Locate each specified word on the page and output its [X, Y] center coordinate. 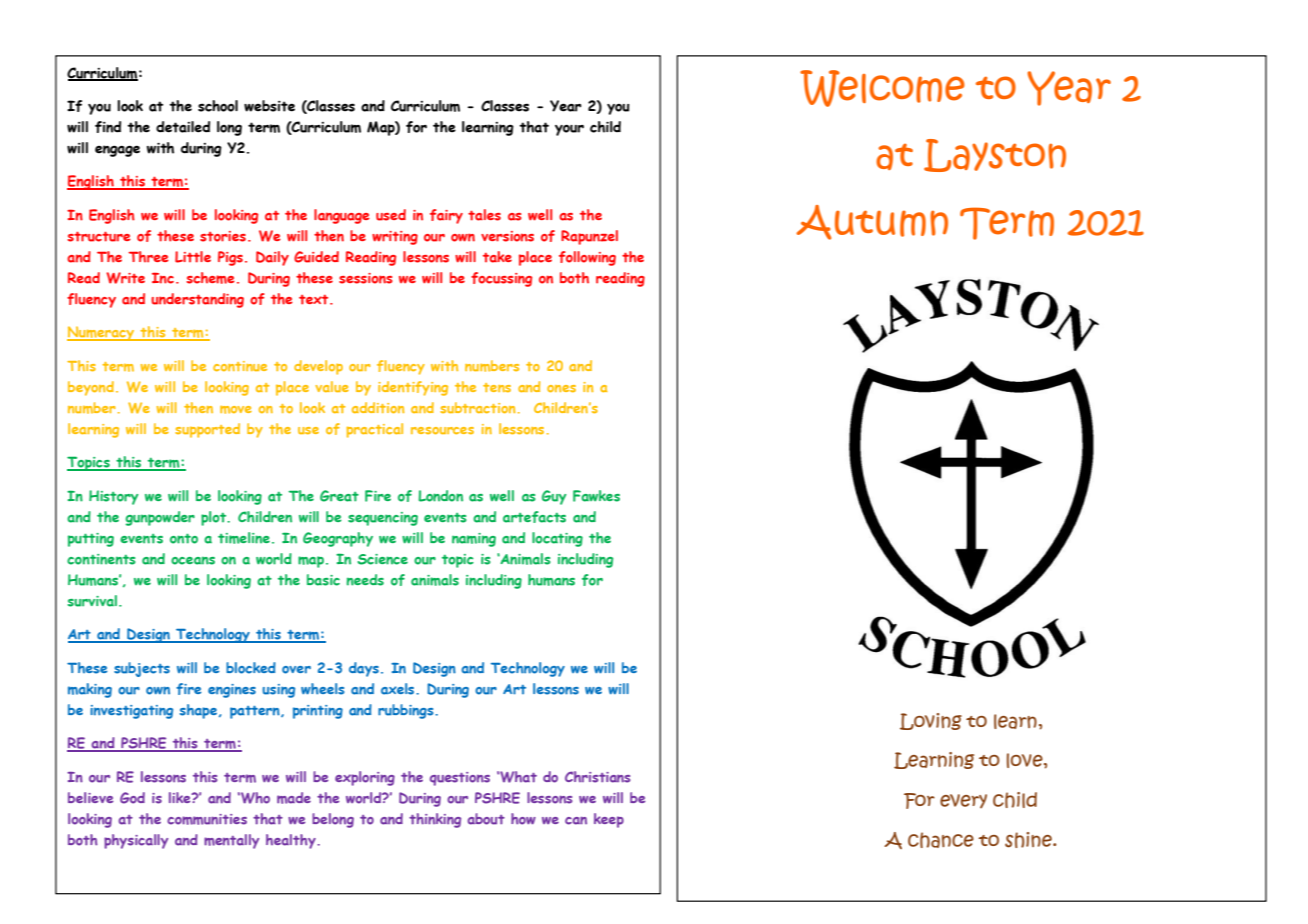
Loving [931, 721]
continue [240, 366]
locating [557, 539]
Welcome [882, 88]
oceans [193, 560]
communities [207, 819]
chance [941, 840]
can [576, 820]
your [569, 130]
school [218, 106]
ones [561, 388]
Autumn [872, 222]
